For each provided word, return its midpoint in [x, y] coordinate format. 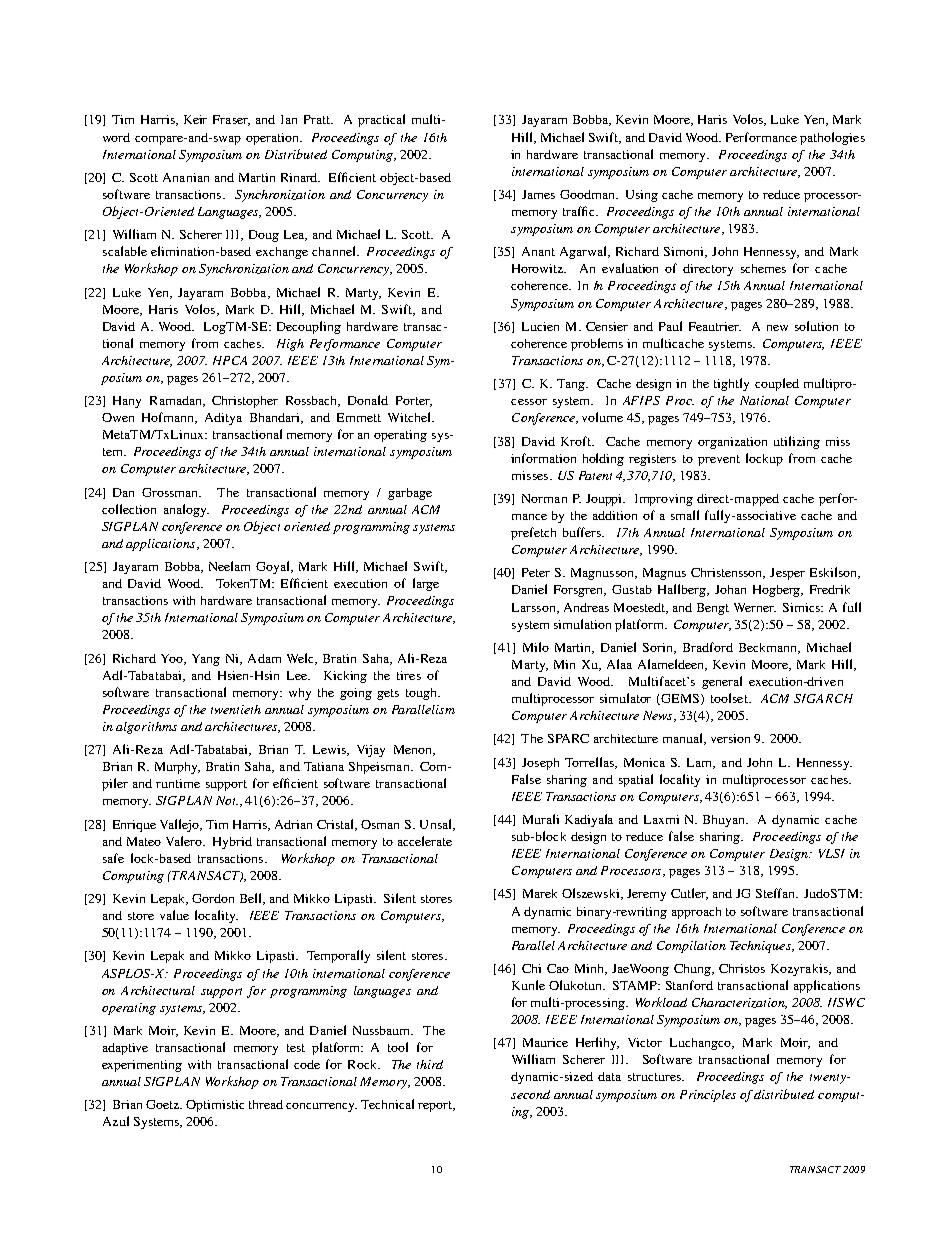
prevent [719, 460]
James [538, 194]
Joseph [540, 764]
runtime [178, 783]
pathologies [832, 138]
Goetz [164, 1104]
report [436, 1106]
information [543, 458]
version [730, 738]
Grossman [171, 492]
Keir [195, 119]
